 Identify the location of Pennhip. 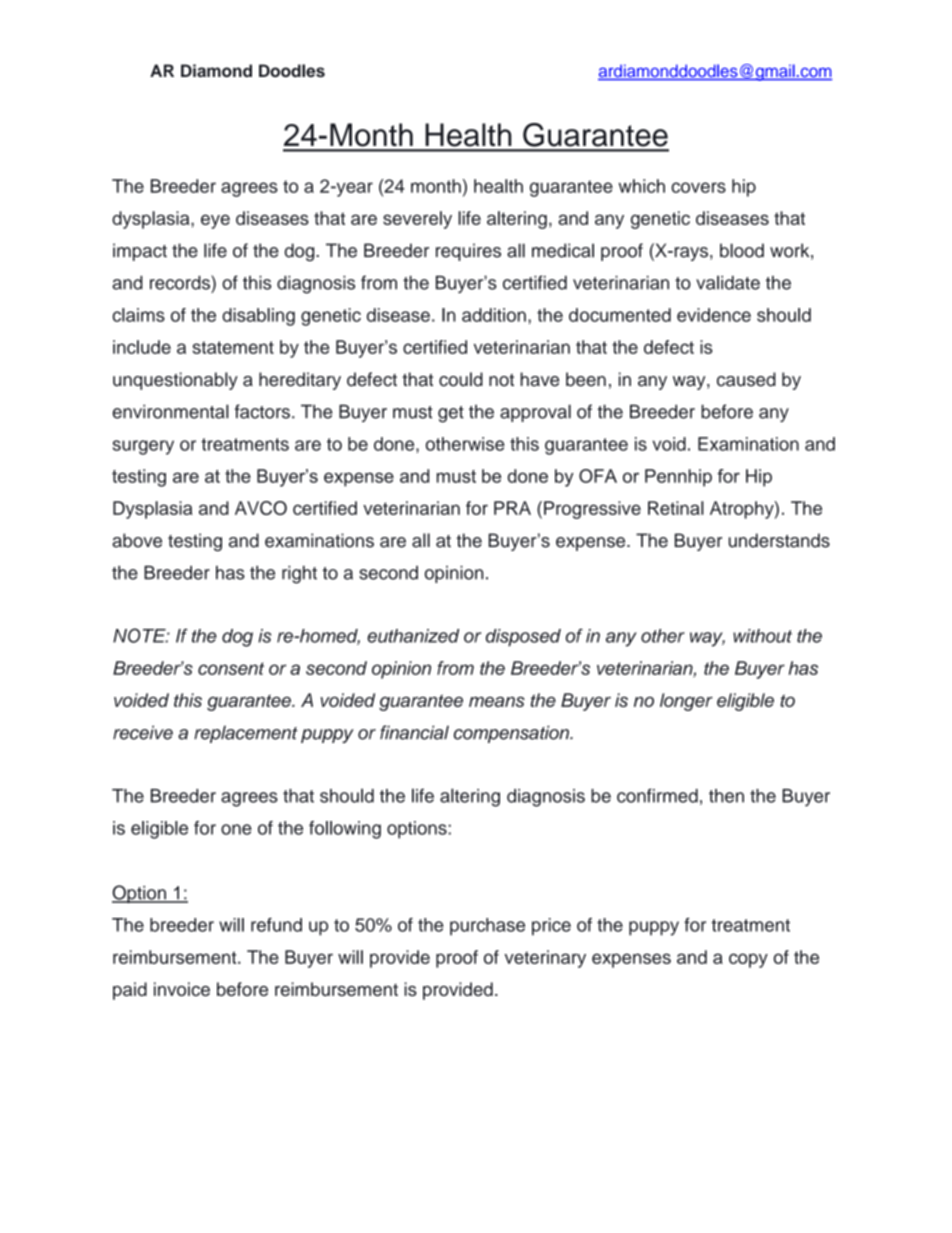
(678, 478).
